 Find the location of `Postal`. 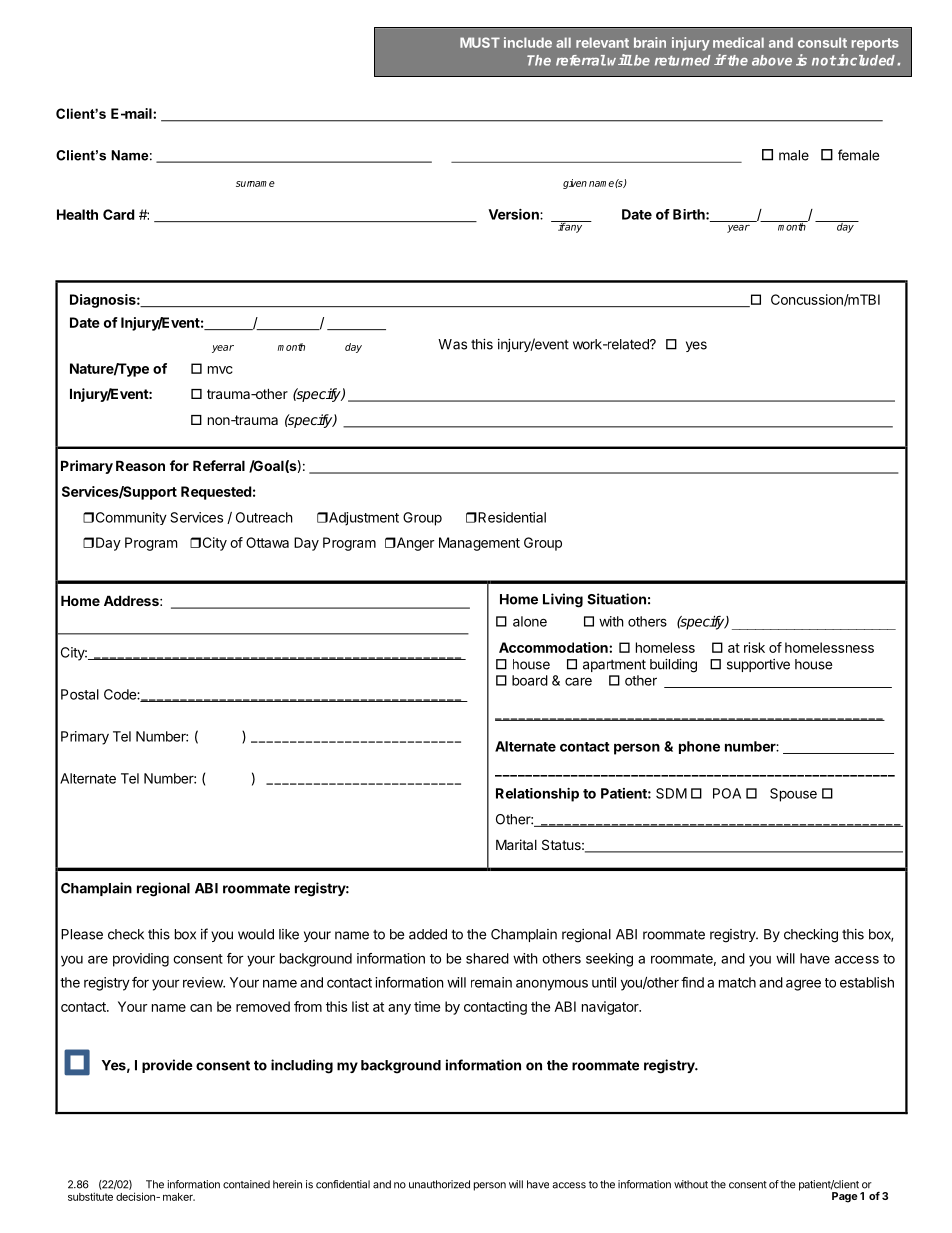

Postal is located at coordinates (80, 694).
